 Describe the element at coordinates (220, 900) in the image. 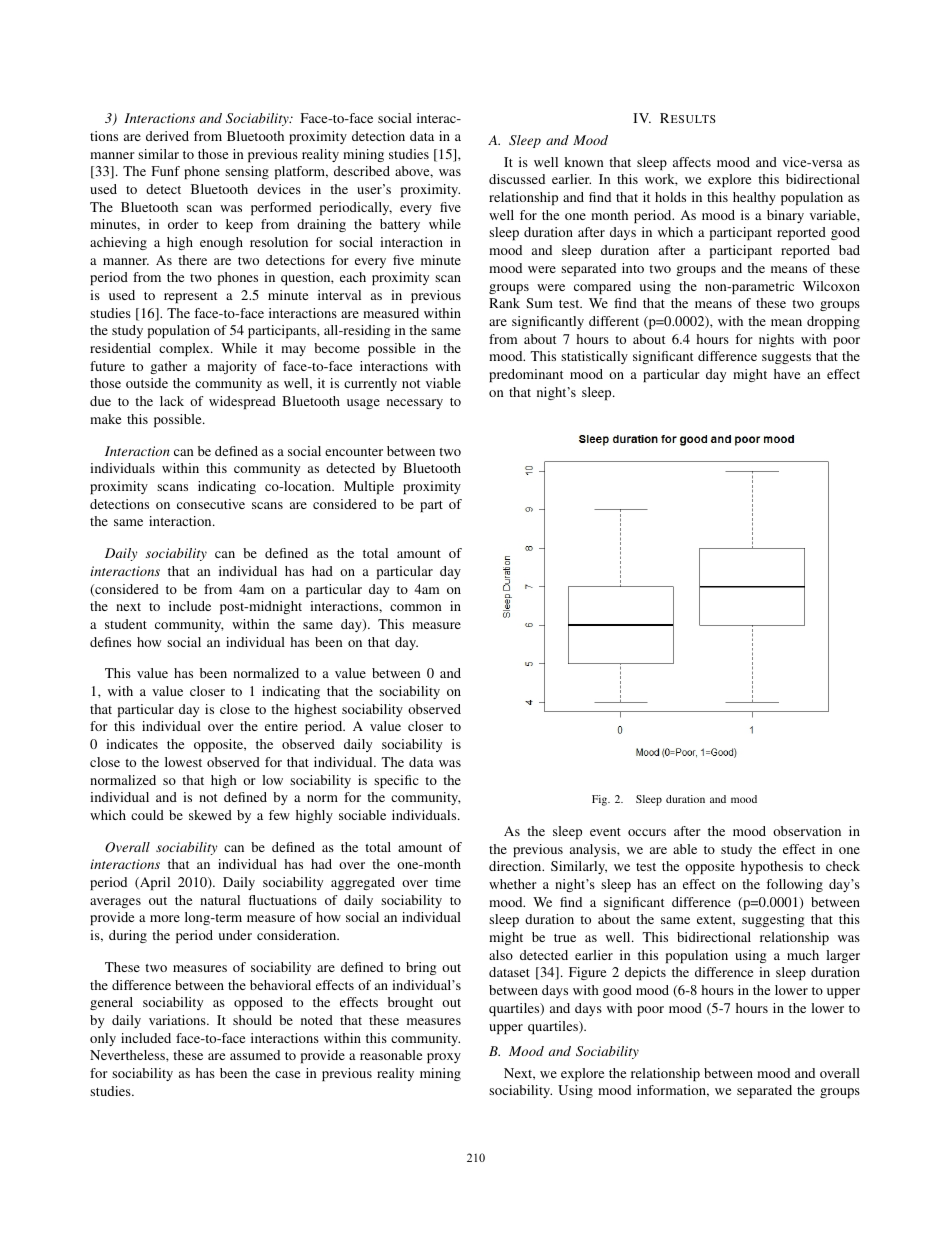

I see `natural` at that location.
